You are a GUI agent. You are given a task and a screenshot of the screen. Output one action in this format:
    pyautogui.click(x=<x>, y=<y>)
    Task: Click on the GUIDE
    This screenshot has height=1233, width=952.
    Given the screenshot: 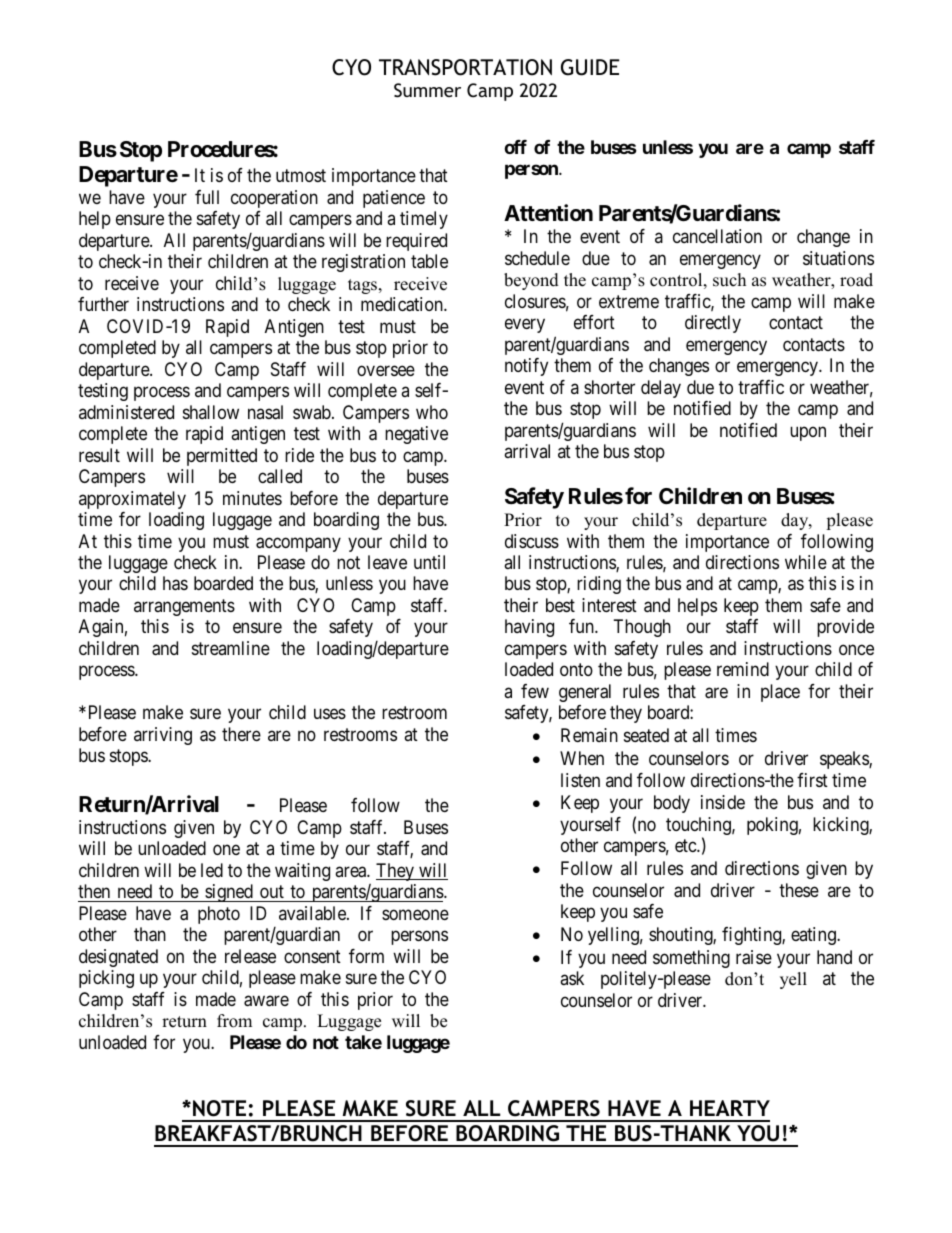 What is the action you would take?
    pyautogui.click(x=590, y=67)
